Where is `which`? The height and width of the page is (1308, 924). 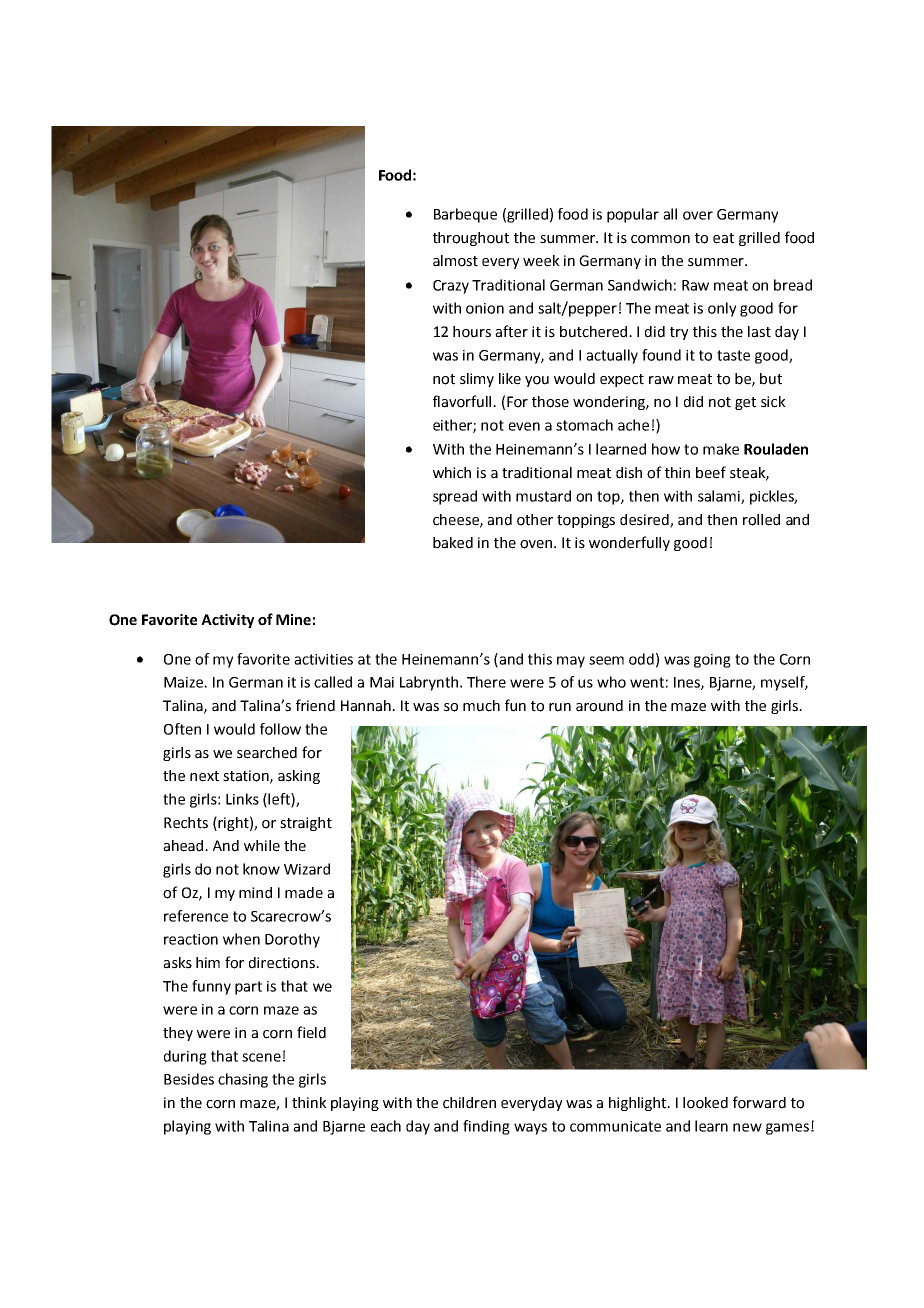
which is located at coordinates (452, 473).
